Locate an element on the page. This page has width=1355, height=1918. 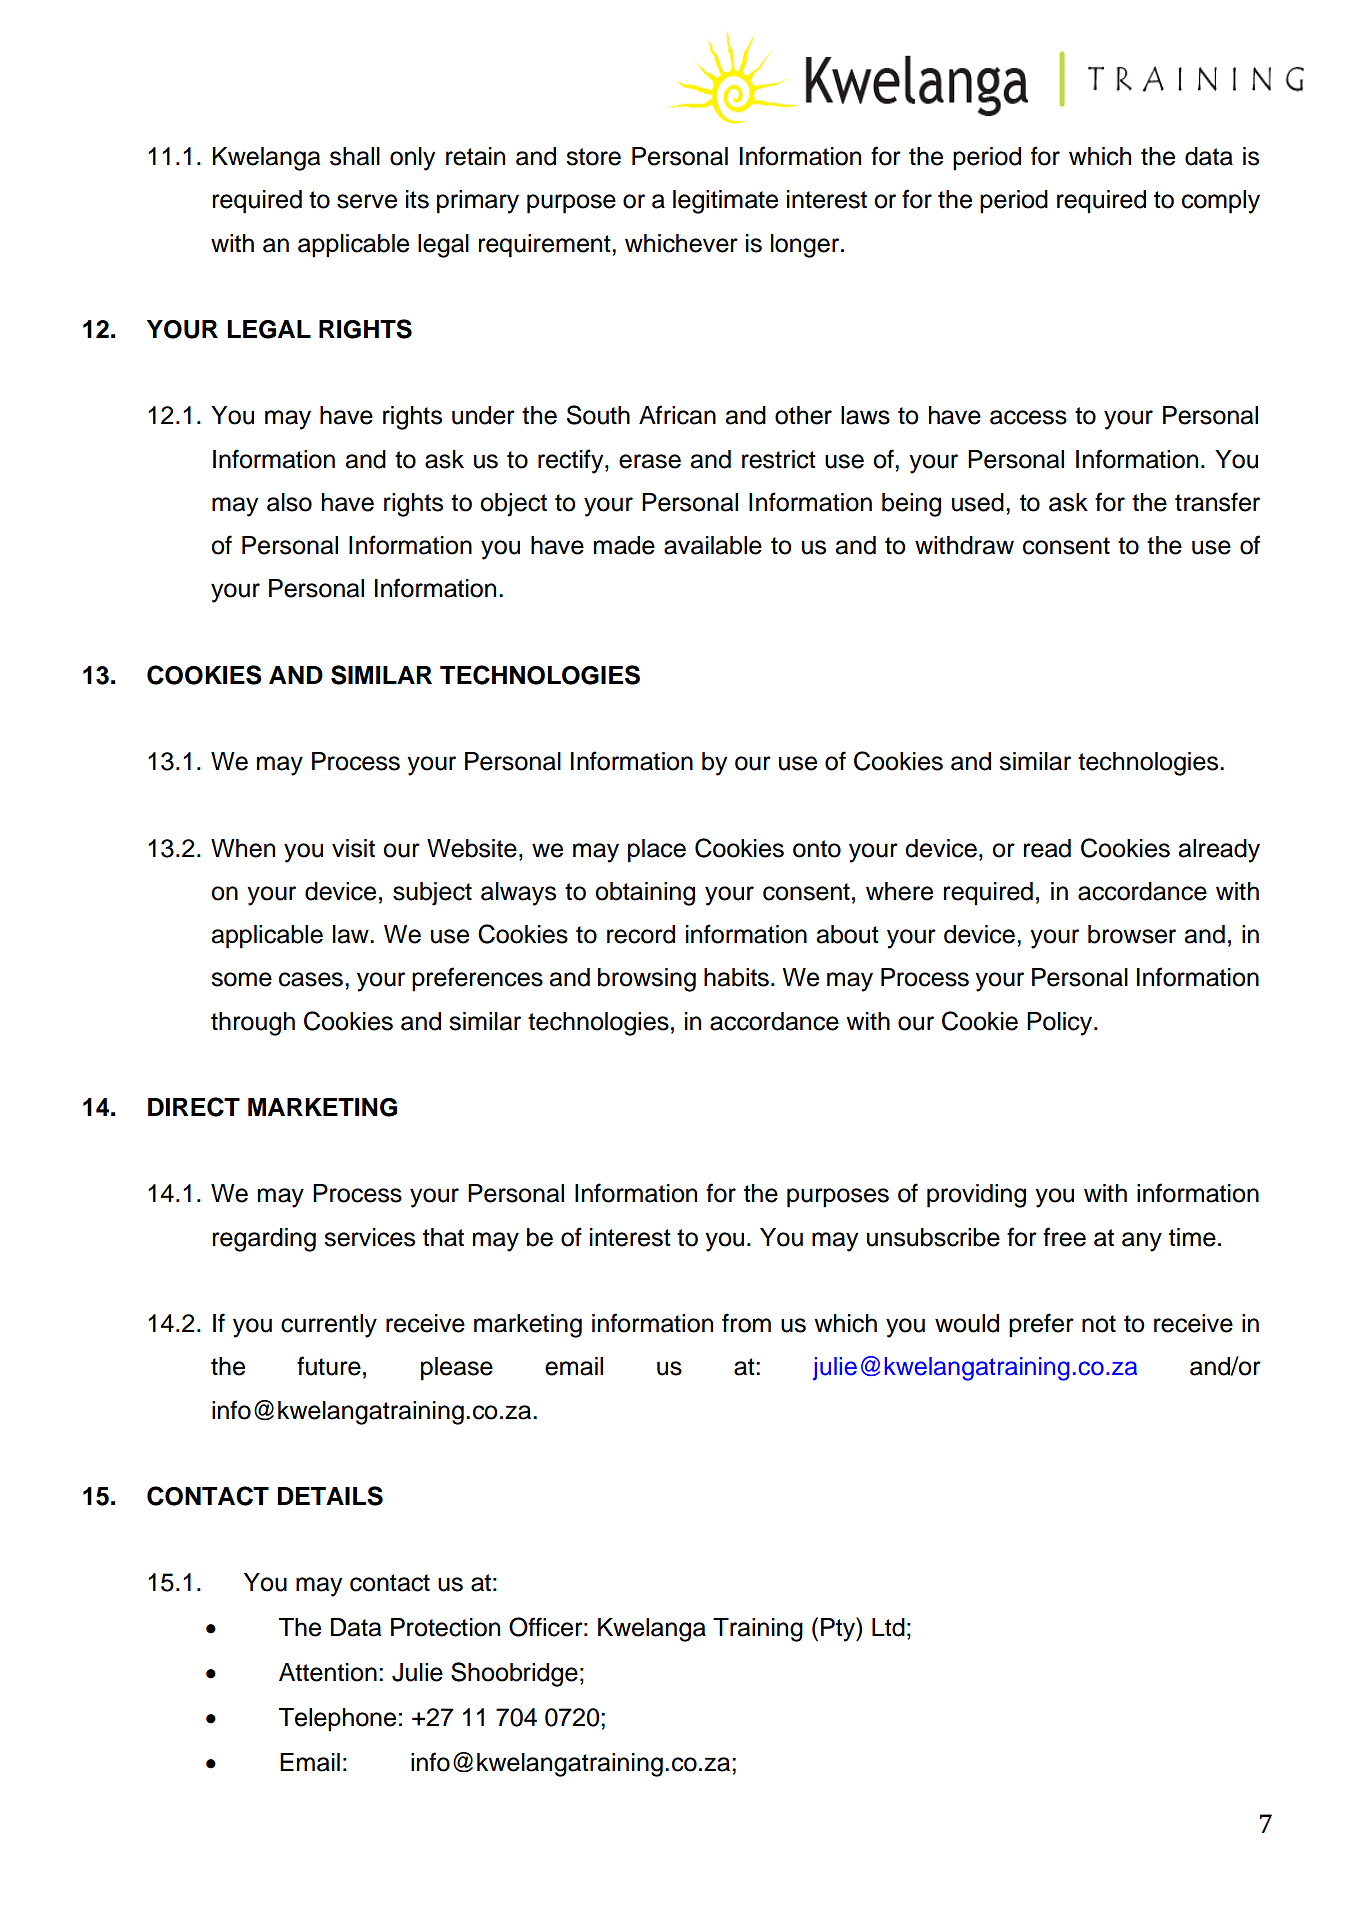
available is located at coordinates (713, 545).
